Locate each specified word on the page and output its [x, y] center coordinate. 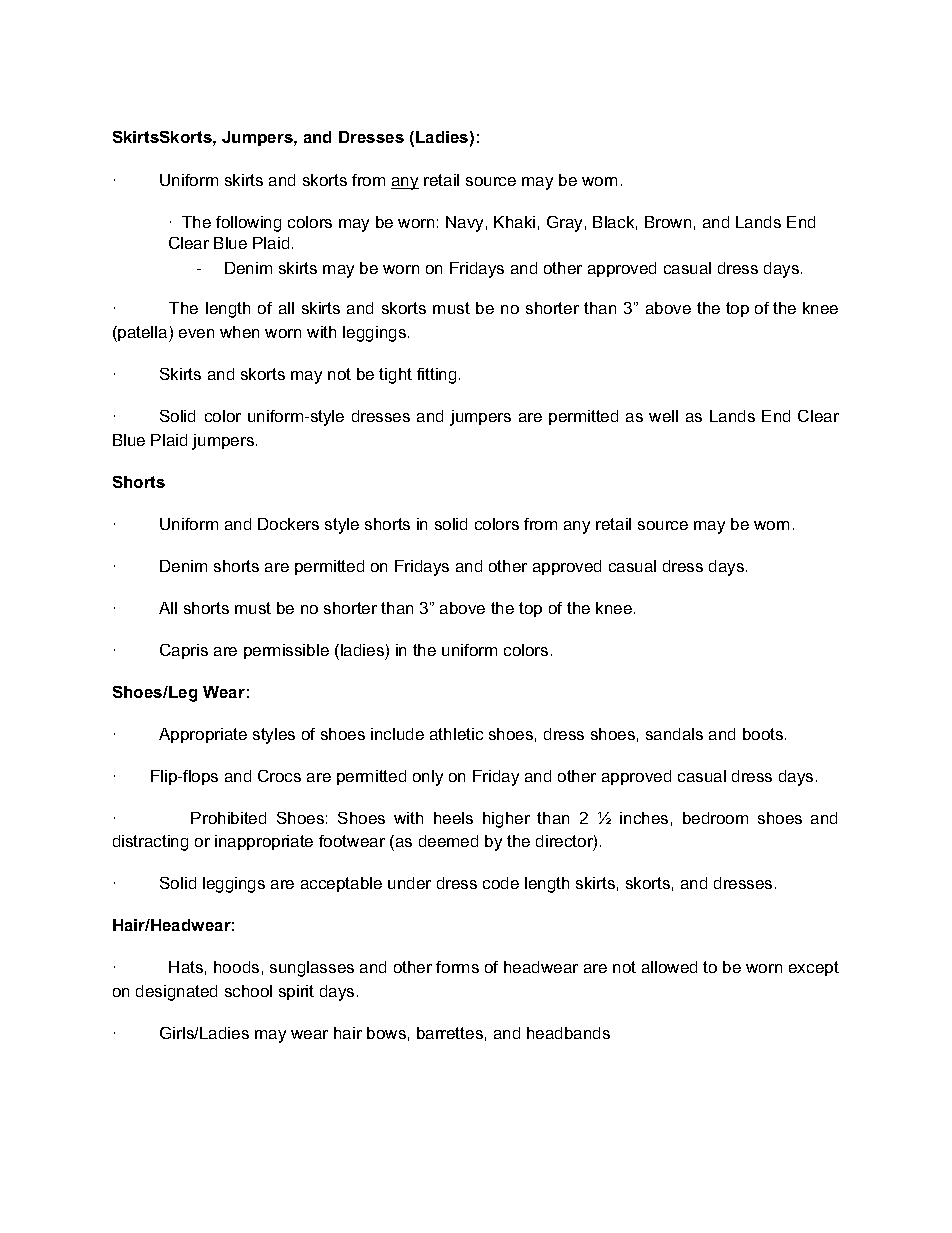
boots [764, 734]
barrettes [450, 1033]
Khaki [514, 222]
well [663, 416]
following [248, 224]
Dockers [288, 524]
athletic [456, 734]
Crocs [279, 776]
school [248, 991]
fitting [436, 376]
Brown [668, 222]
